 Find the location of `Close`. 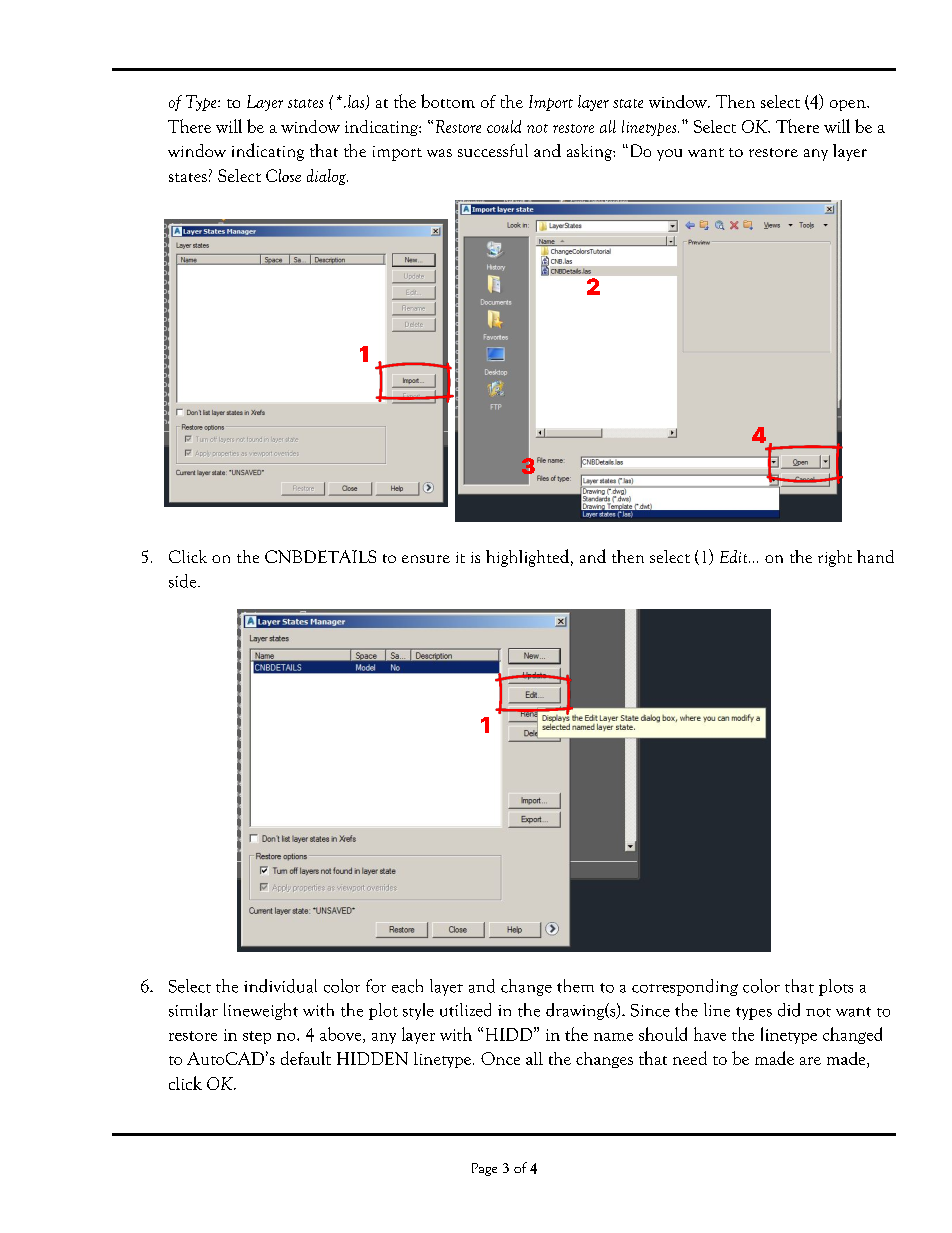

Close is located at coordinates (283, 175).
